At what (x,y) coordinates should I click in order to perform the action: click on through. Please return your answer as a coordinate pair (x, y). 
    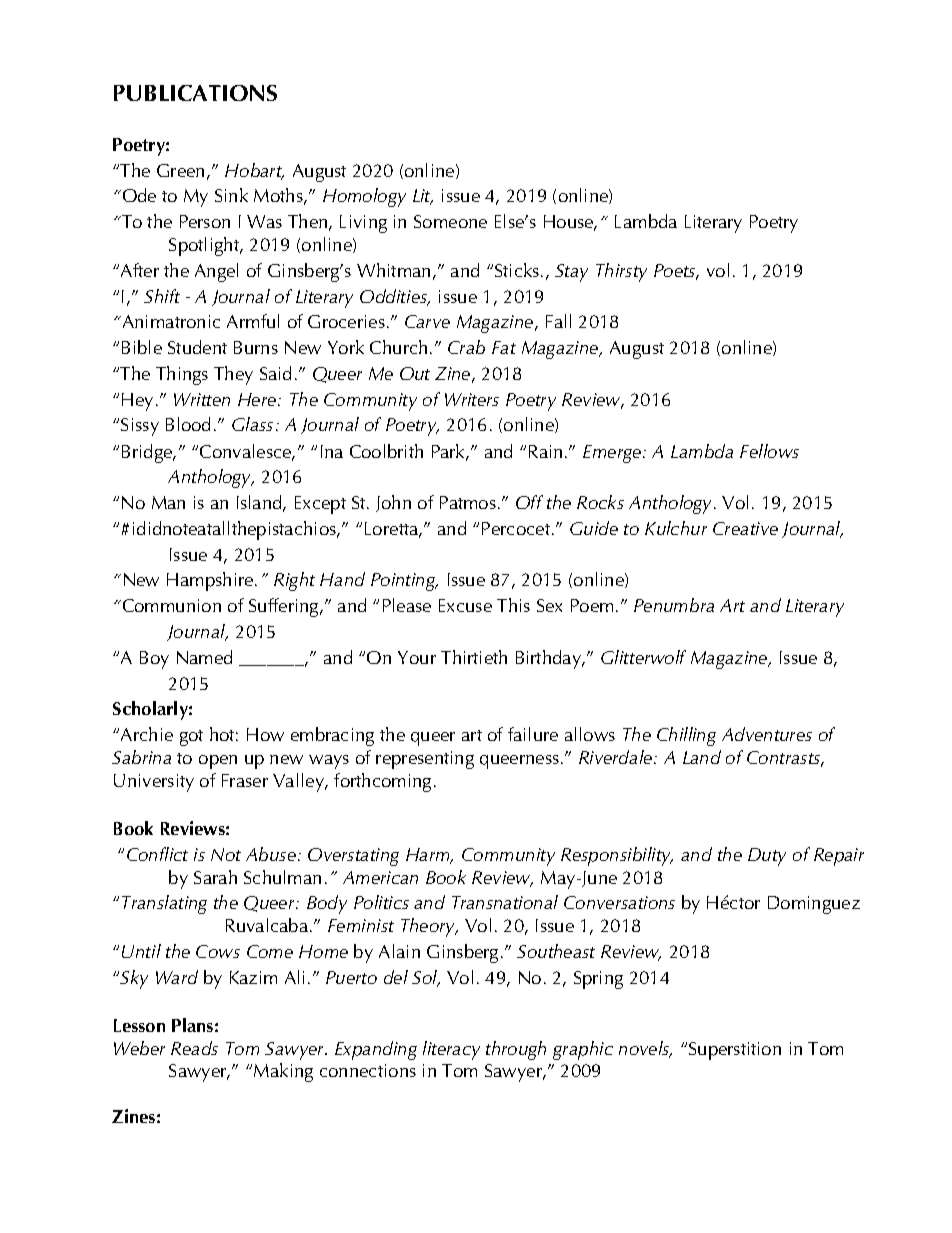
    Looking at the image, I should click on (516, 1050).
